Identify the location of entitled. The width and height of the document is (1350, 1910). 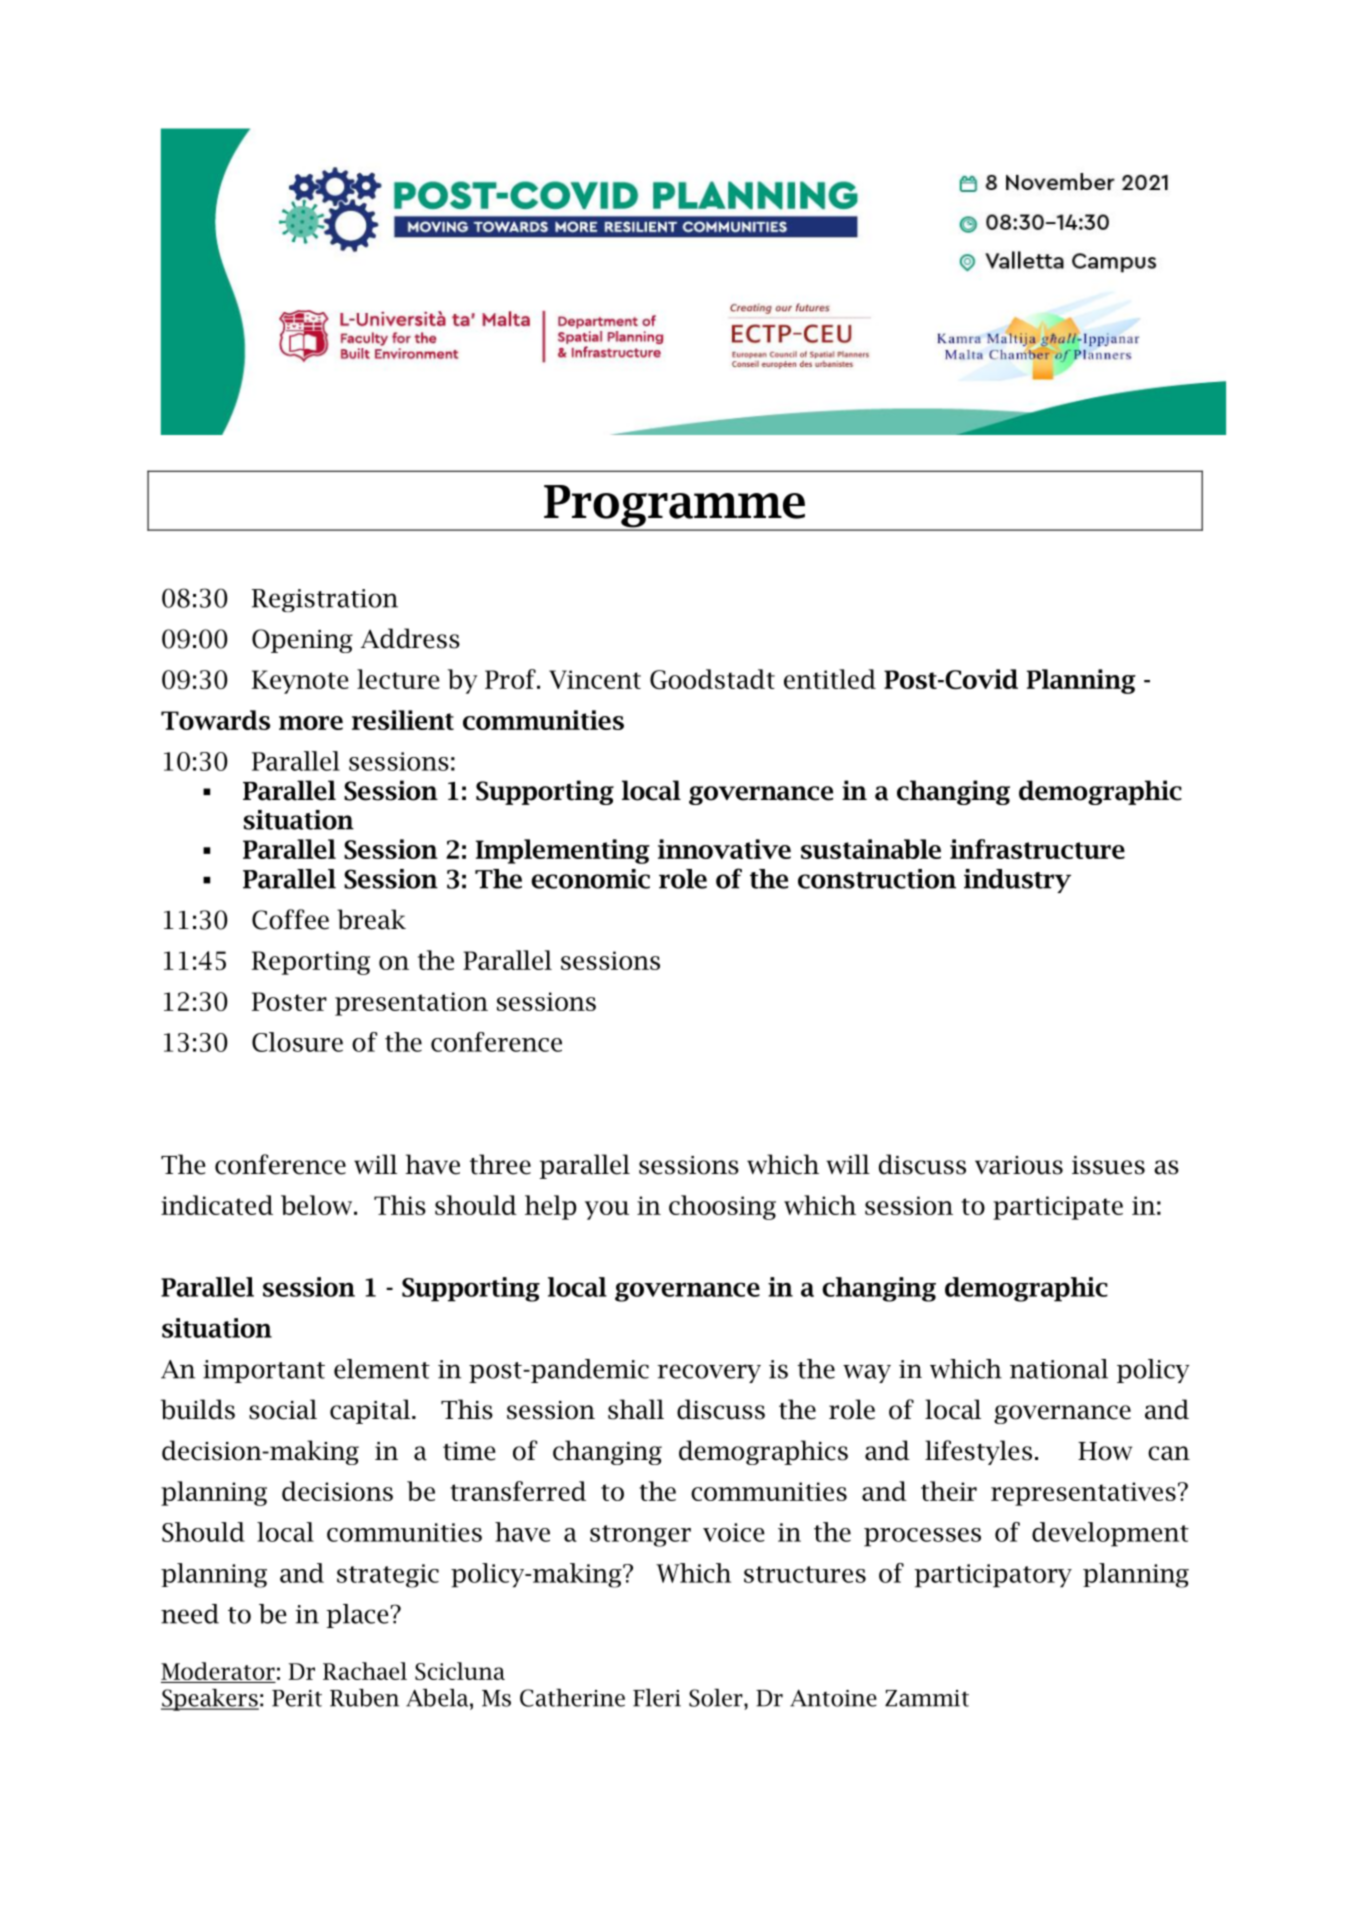
(830, 679).
